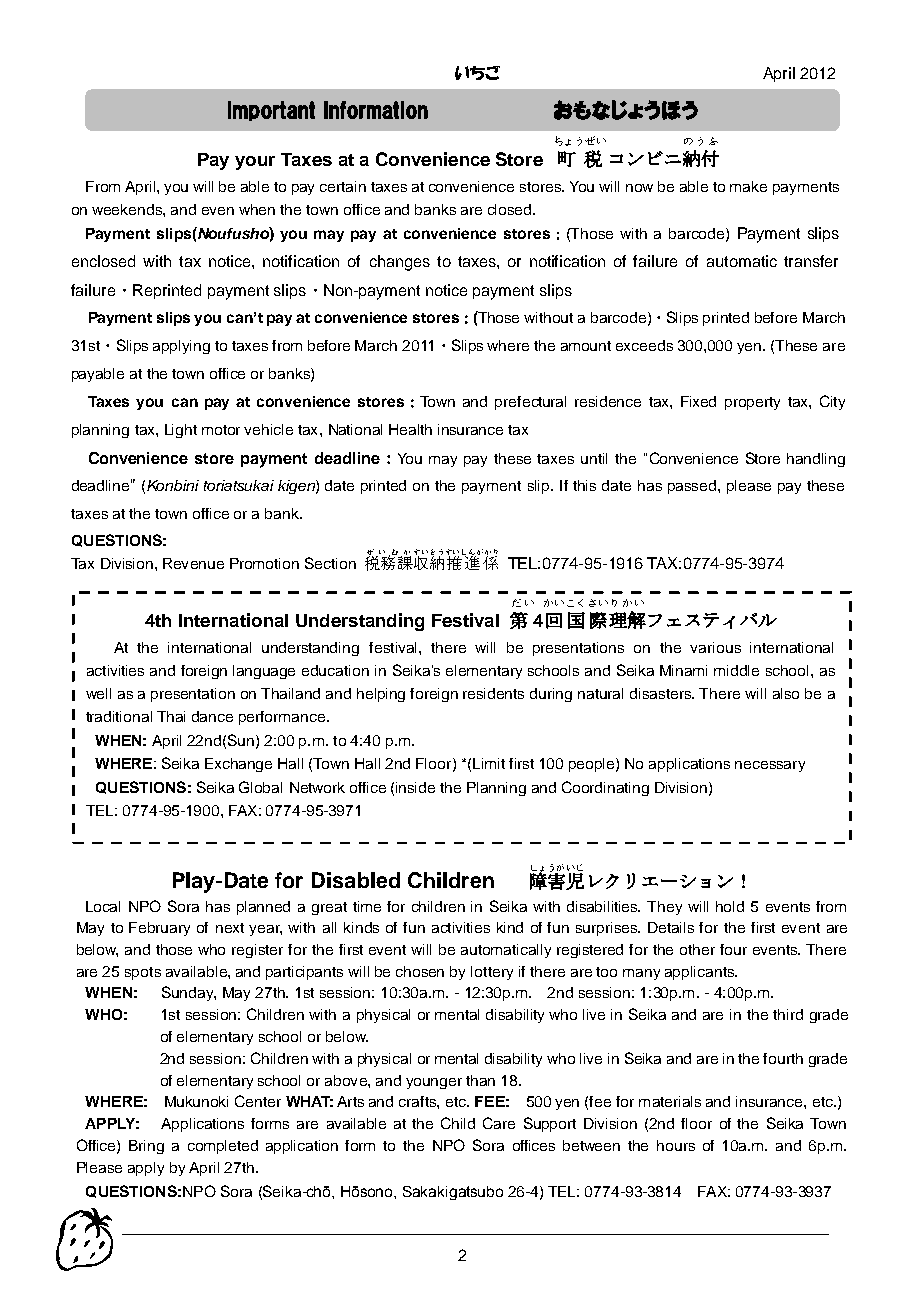 The width and height of the image is (924, 1308). Describe the element at coordinates (223, 1147) in the image. I see `completed` at that location.
